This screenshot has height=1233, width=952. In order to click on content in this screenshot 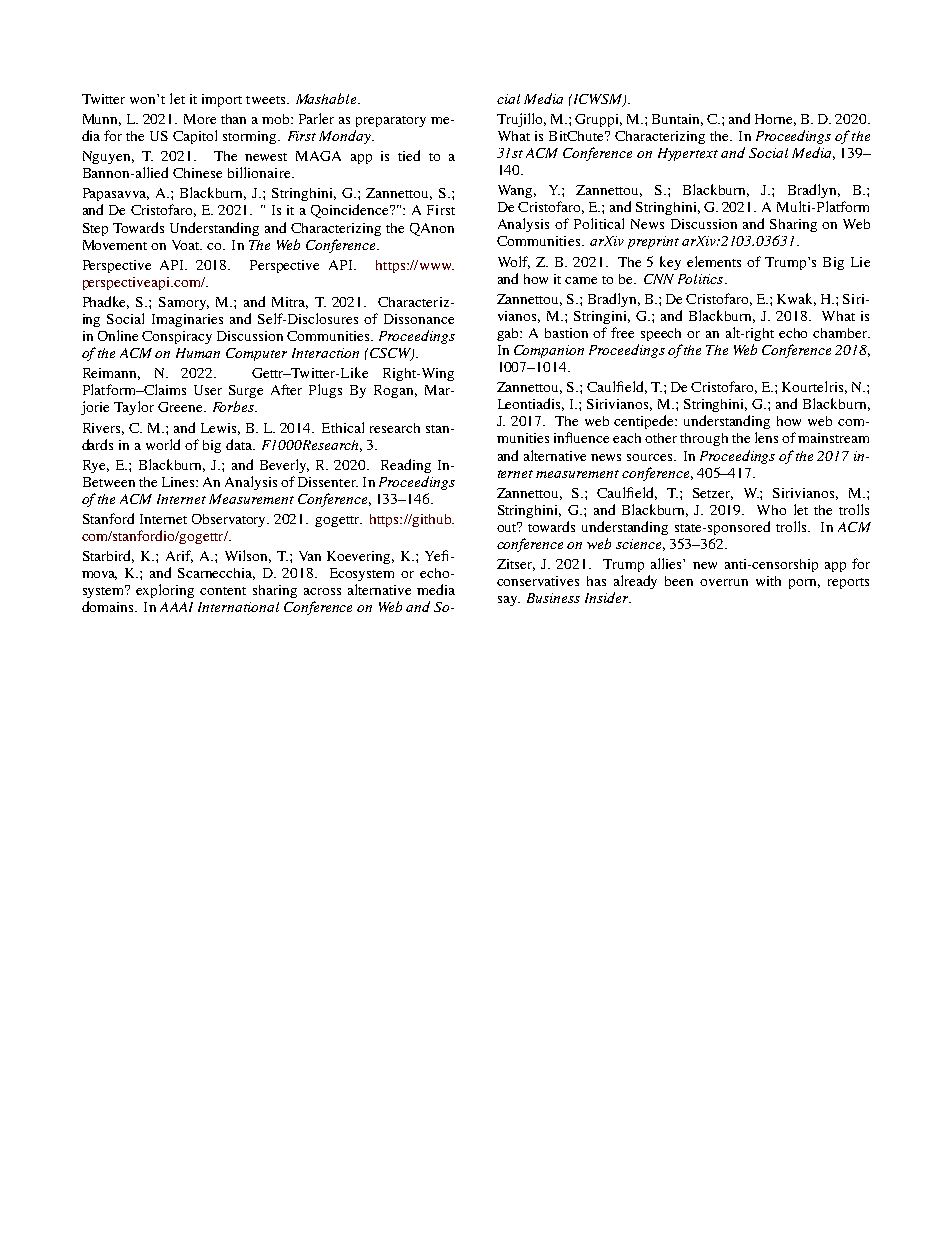, I will do `click(223, 591)`.
